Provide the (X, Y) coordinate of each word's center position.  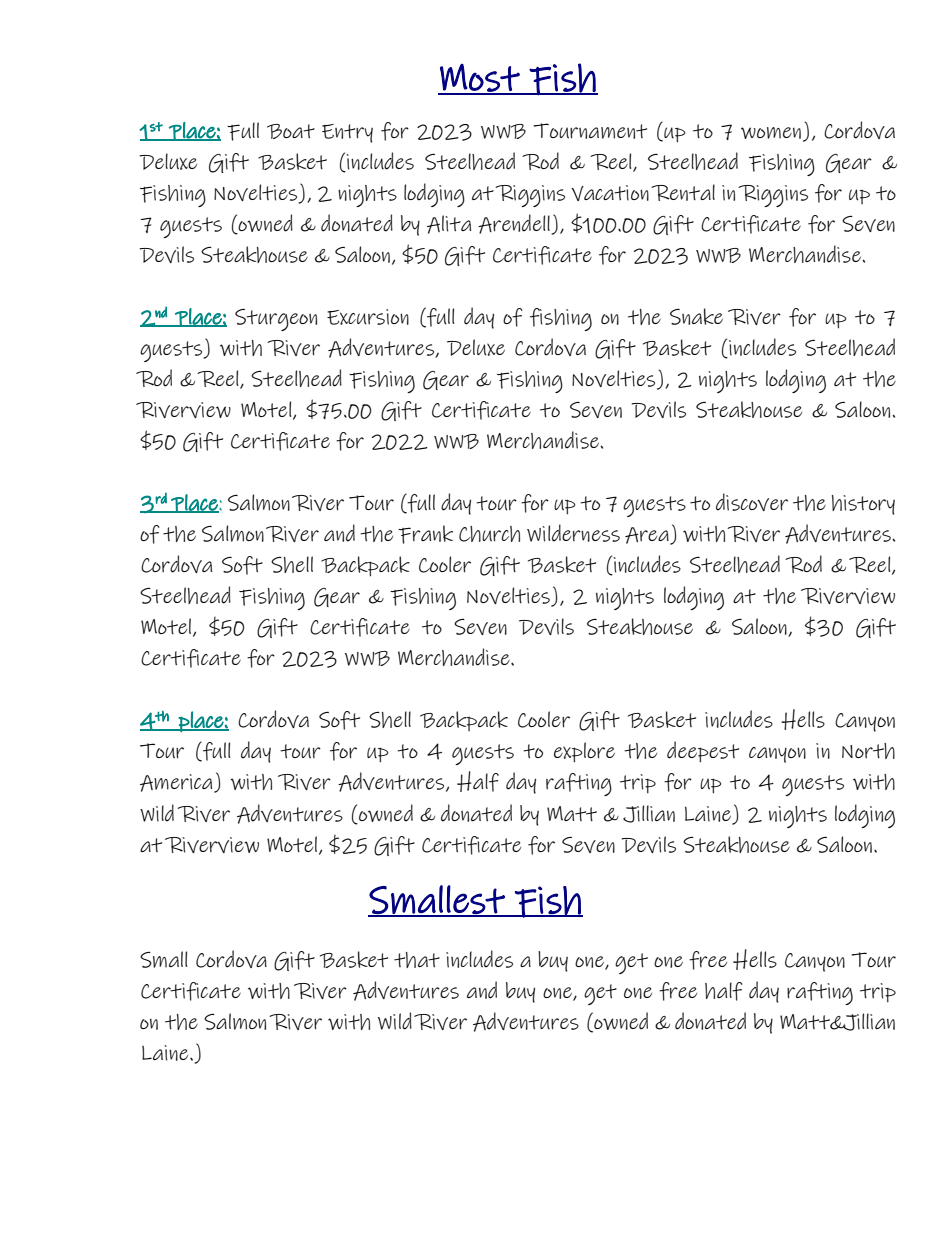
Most (480, 78)
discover (752, 502)
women (771, 133)
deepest (703, 752)
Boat (291, 131)
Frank (425, 534)
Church (489, 534)
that (417, 960)
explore (584, 752)
